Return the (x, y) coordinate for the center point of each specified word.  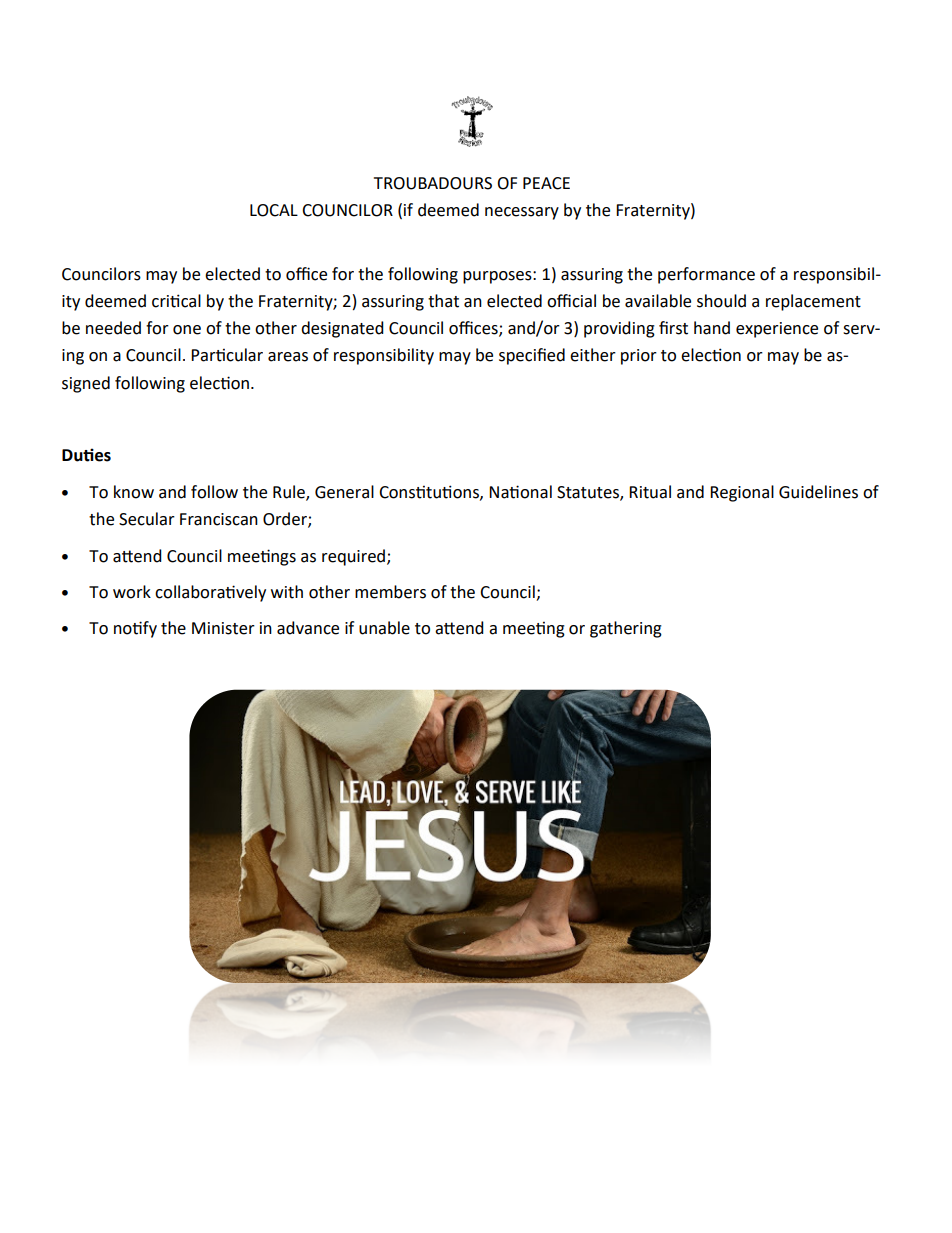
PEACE (546, 183)
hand (712, 328)
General (344, 492)
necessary (522, 213)
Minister (223, 628)
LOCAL (274, 210)
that (443, 301)
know (134, 492)
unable (384, 628)
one (187, 330)
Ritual (650, 492)
